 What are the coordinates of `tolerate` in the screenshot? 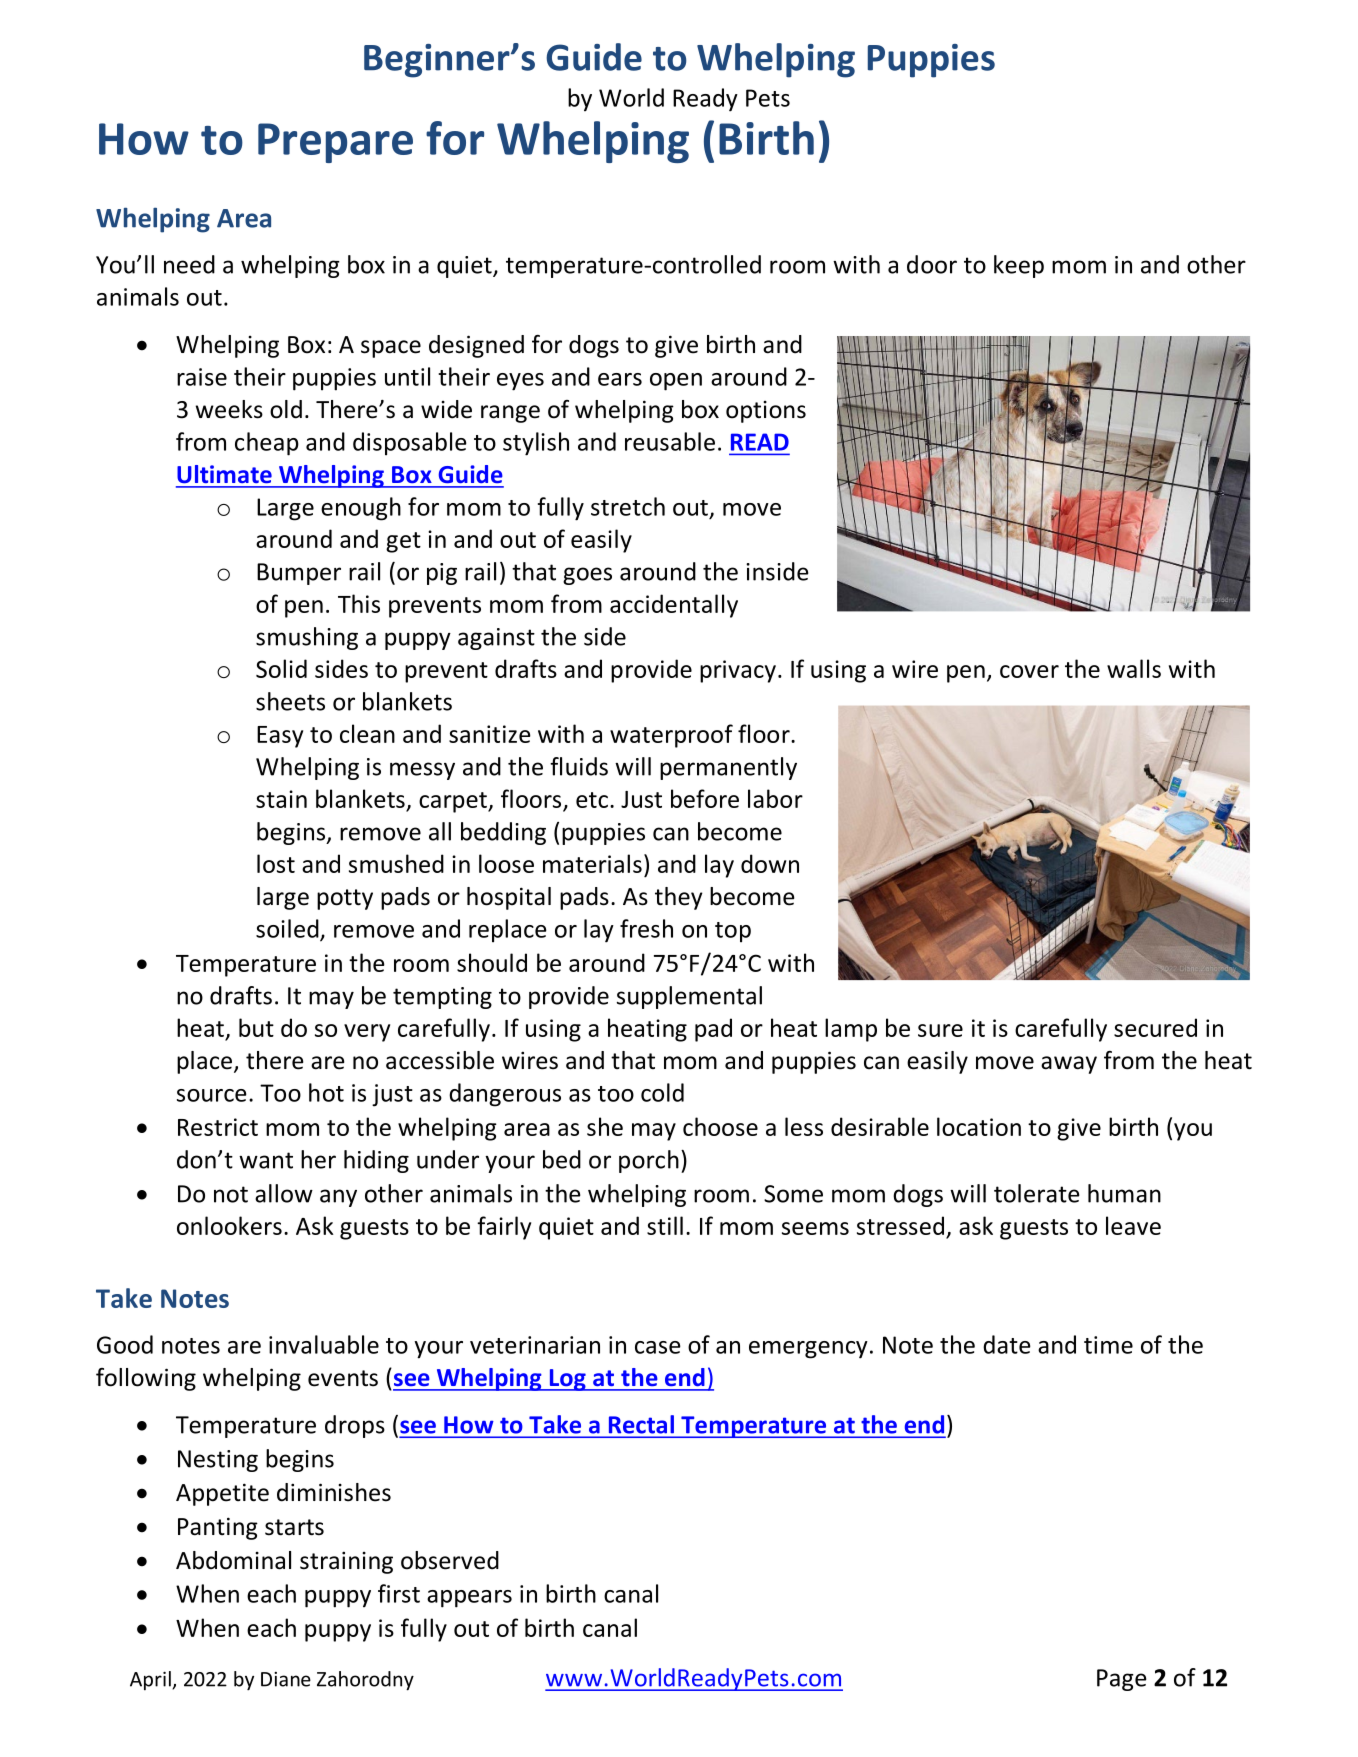 It's located at (1037, 1193).
